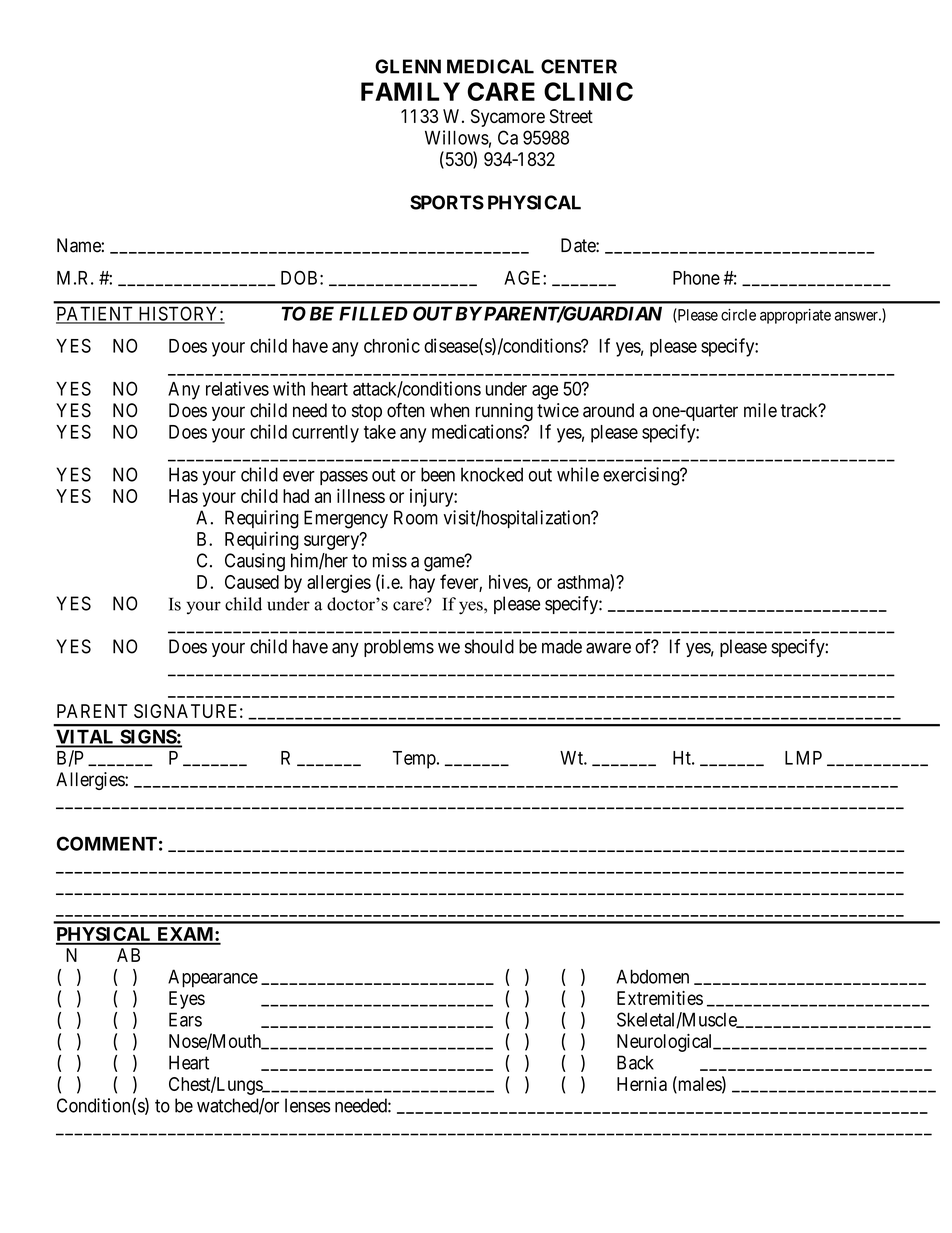  I want to click on Ears, so click(185, 1019).
